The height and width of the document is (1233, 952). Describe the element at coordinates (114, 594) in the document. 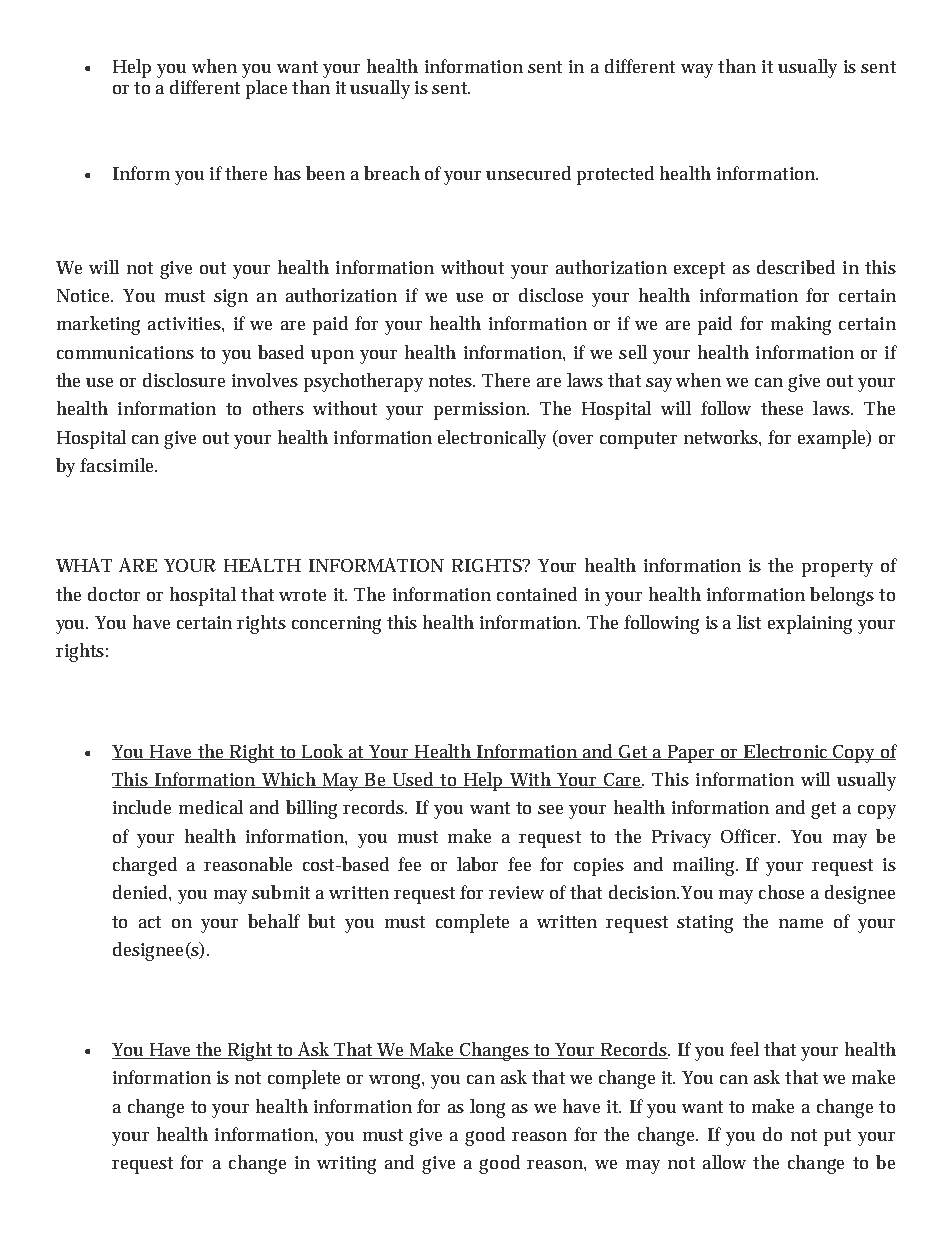

I see `doctor` at that location.
